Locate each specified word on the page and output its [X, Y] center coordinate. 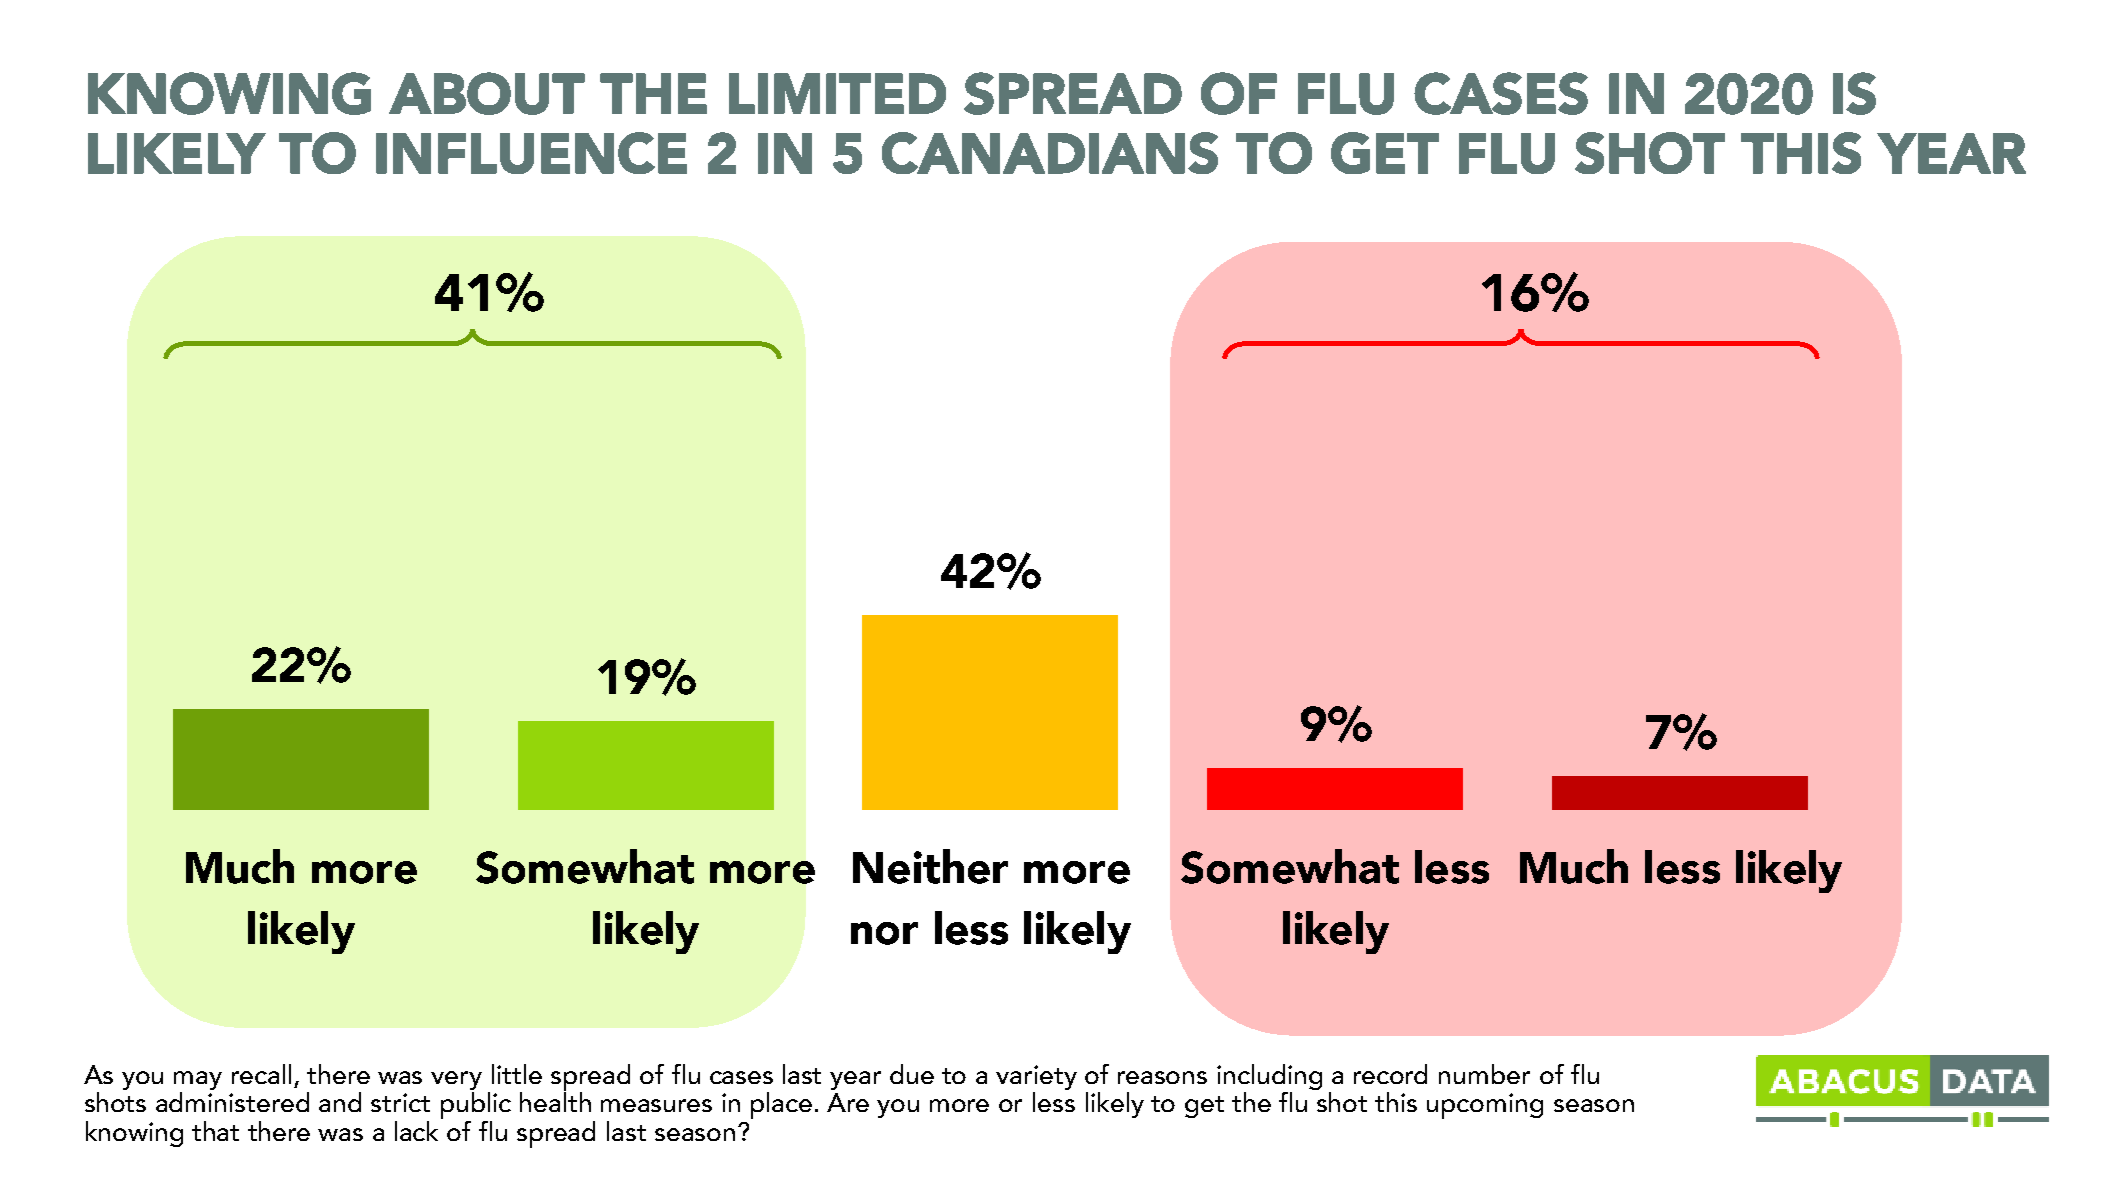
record [1390, 1074]
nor [884, 933]
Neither [930, 866]
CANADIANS [1050, 153]
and [340, 1102]
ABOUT [487, 93]
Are [848, 1102]
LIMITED [837, 93]
